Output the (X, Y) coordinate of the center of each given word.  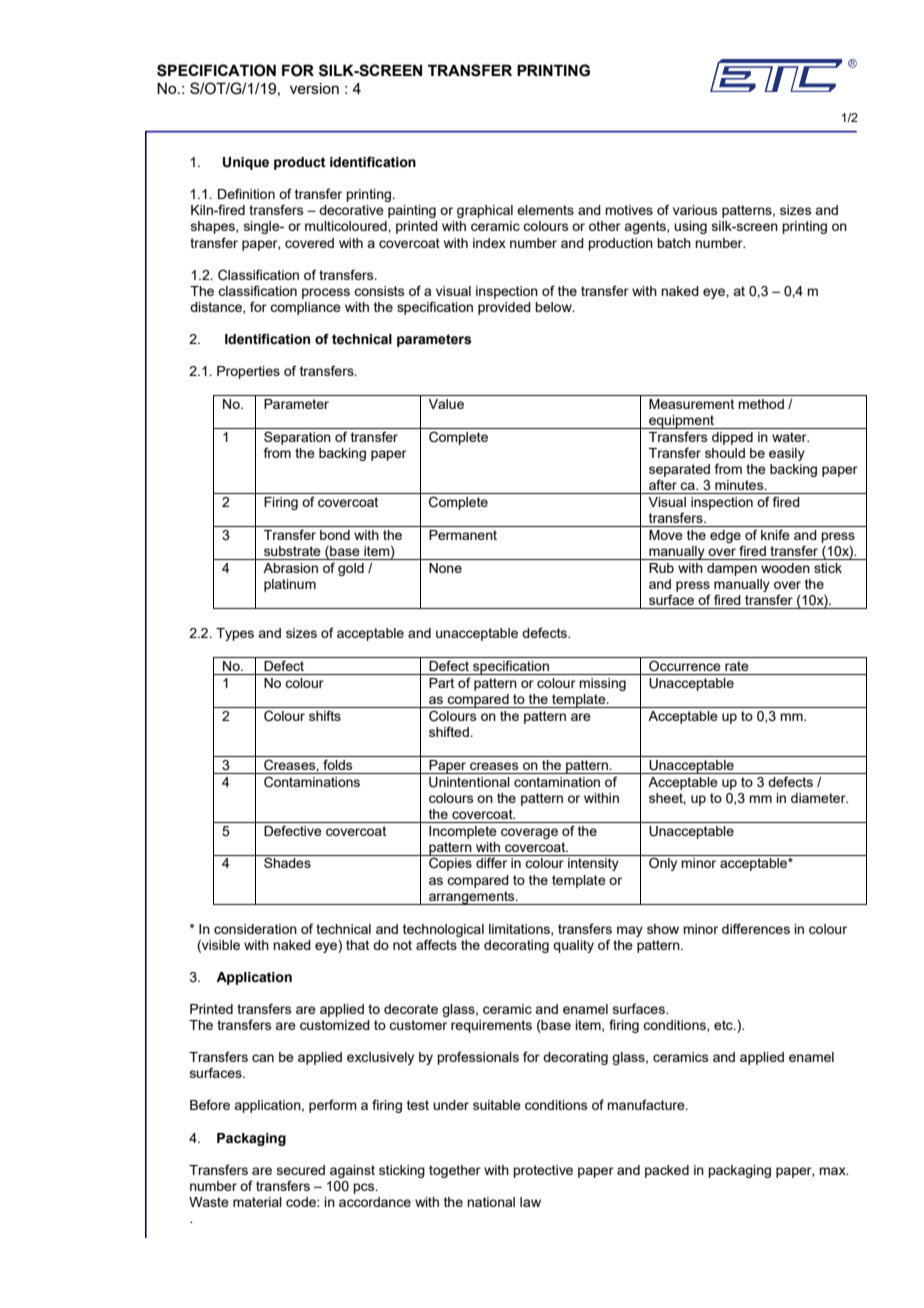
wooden (785, 568)
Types (235, 634)
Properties (248, 372)
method (761, 404)
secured (301, 1170)
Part (441, 683)
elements (545, 210)
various (695, 210)
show (663, 929)
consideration (255, 929)
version (314, 88)
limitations (520, 930)
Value (446, 404)
